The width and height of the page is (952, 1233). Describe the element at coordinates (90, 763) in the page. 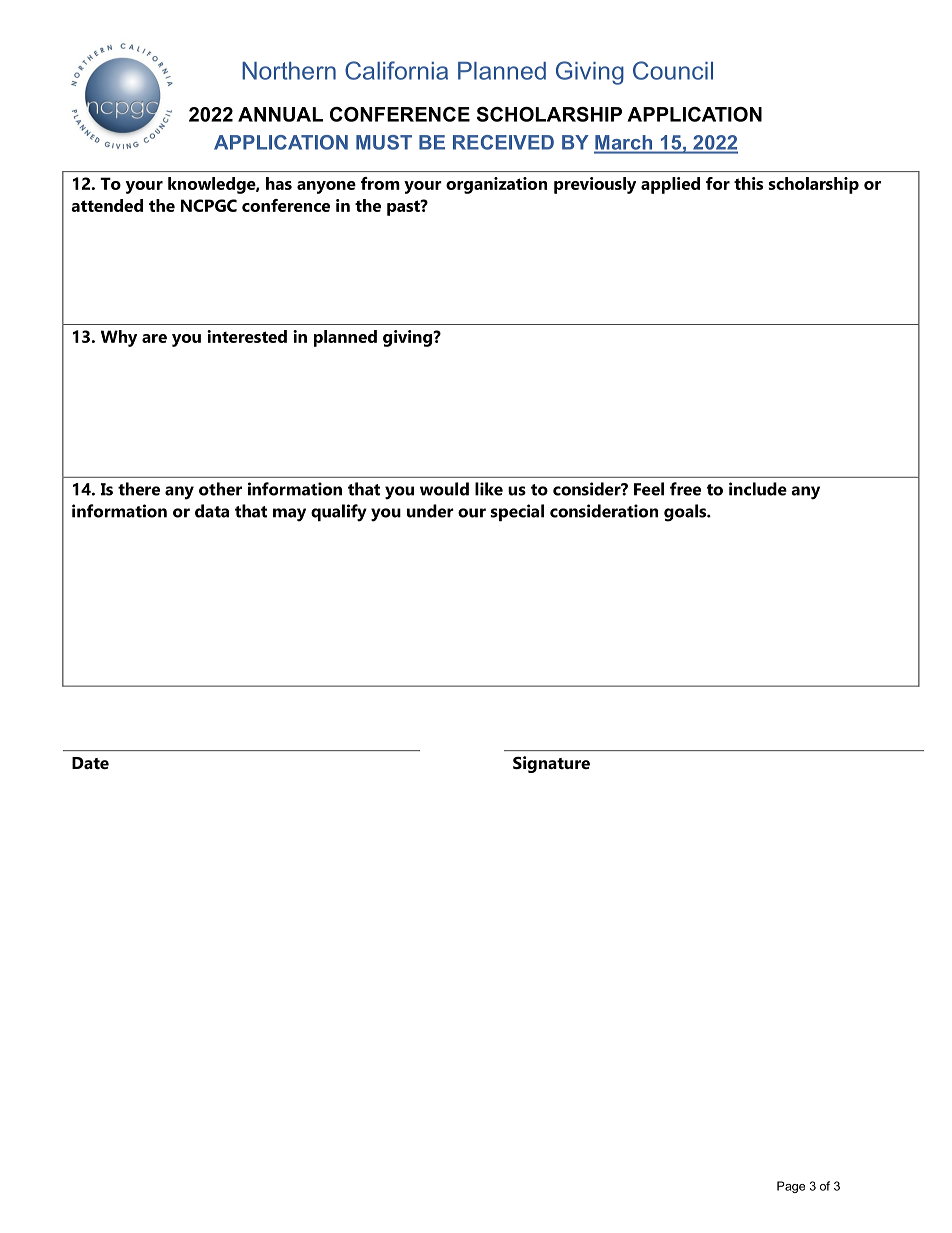

I see `Date` at that location.
